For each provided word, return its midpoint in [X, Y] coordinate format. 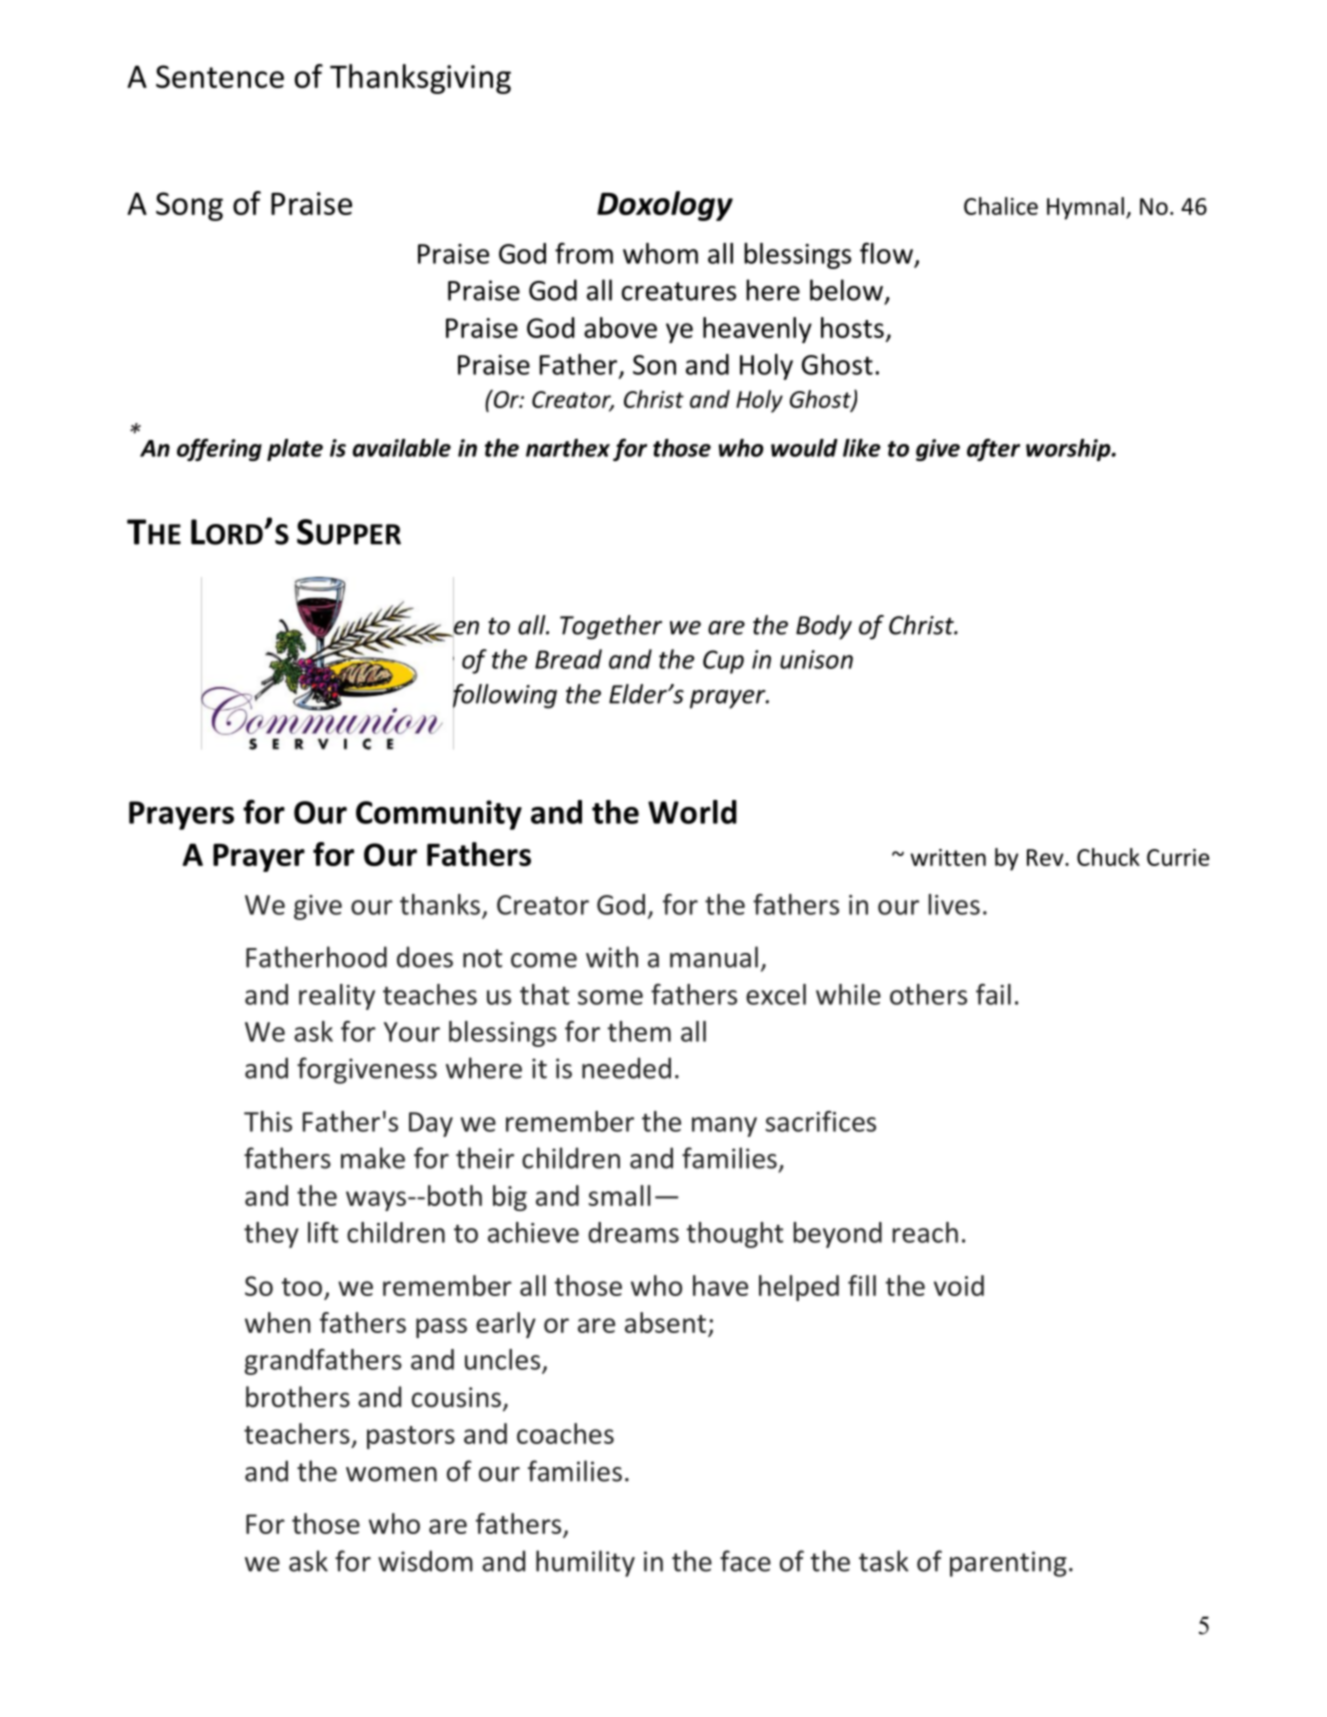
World [692, 812]
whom [660, 253]
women [391, 1474]
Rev [1046, 857]
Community [439, 815]
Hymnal [1085, 208]
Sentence [220, 76]
